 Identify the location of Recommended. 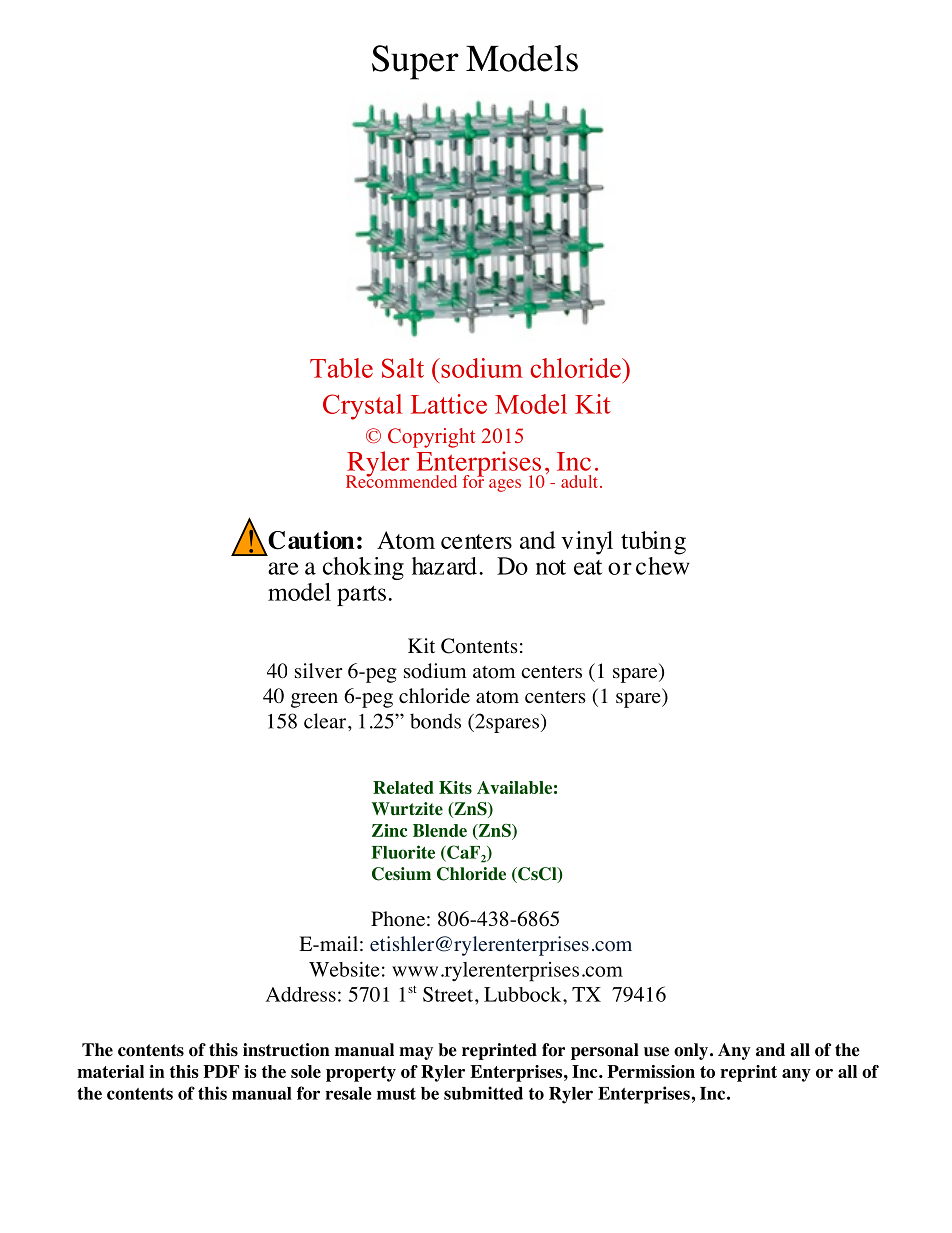
(401, 480).
